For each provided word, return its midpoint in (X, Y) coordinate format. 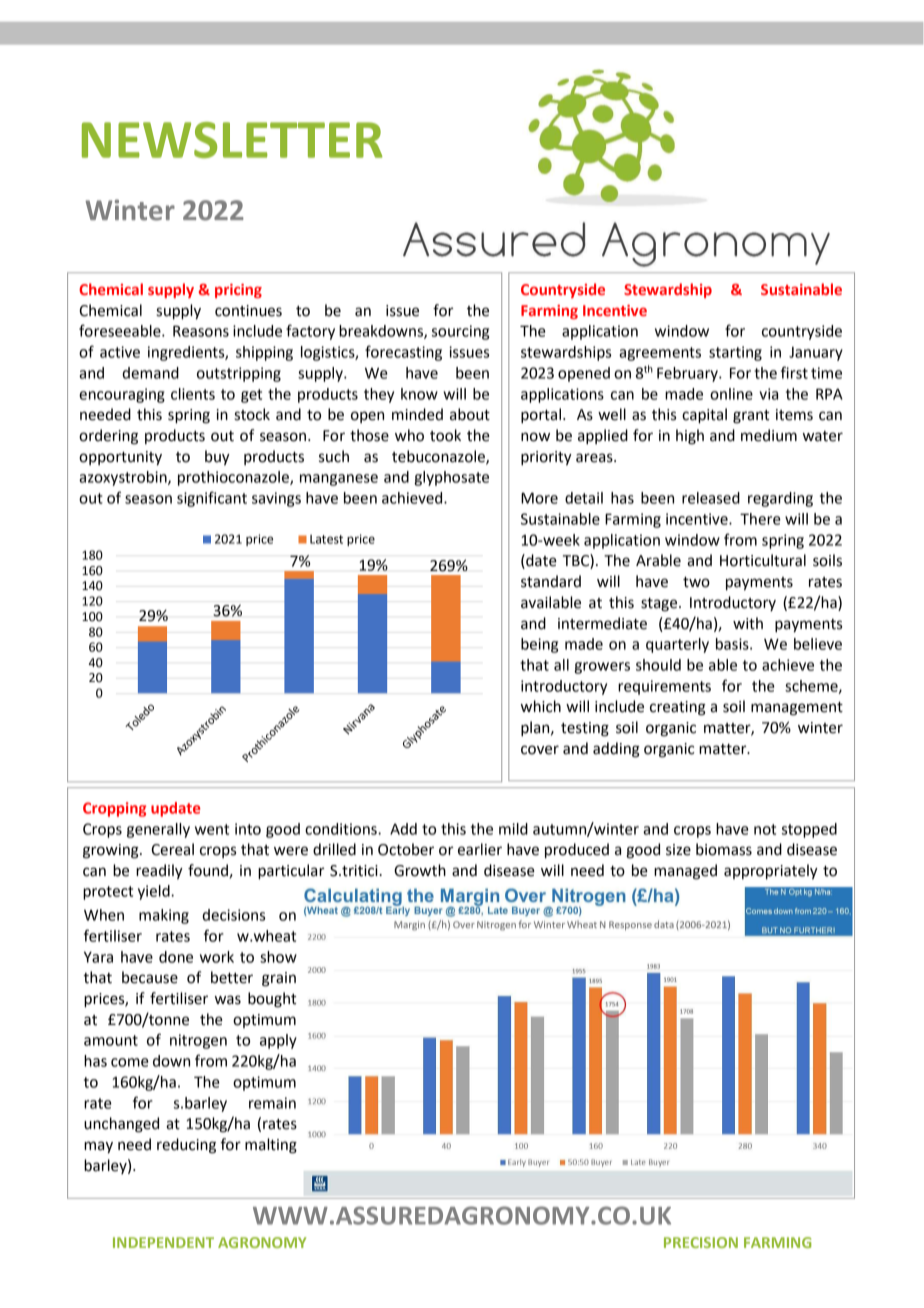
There (760, 519)
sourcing (460, 332)
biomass (724, 849)
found (208, 870)
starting (735, 353)
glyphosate (451, 478)
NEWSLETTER (232, 140)
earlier (480, 849)
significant (212, 499)
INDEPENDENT (163, 1242)
